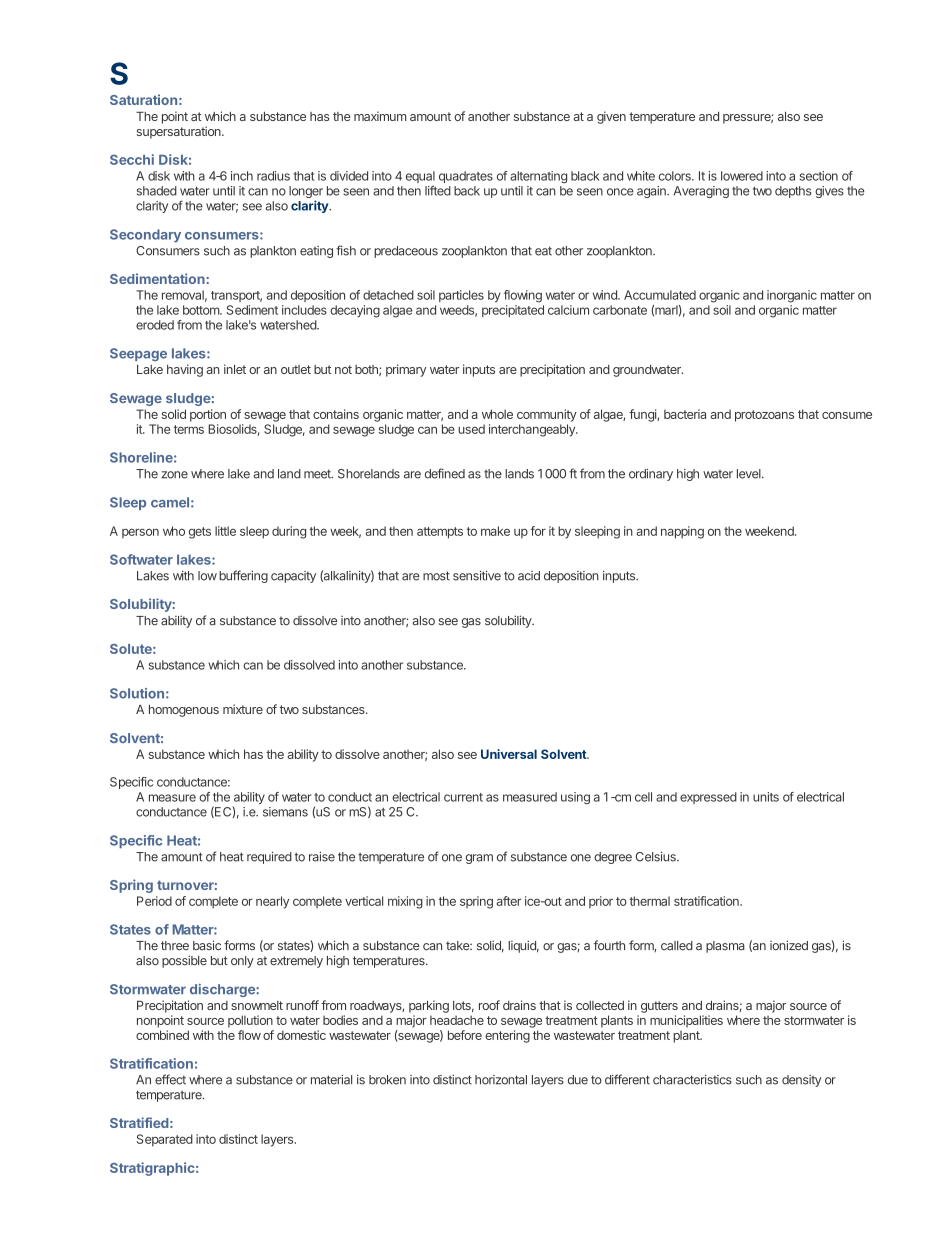 The image size is (952, 1233). What do you see at coordinates (170, 1079) in the screenshot?
I see `effect` at bounding box center [170, 1079].
